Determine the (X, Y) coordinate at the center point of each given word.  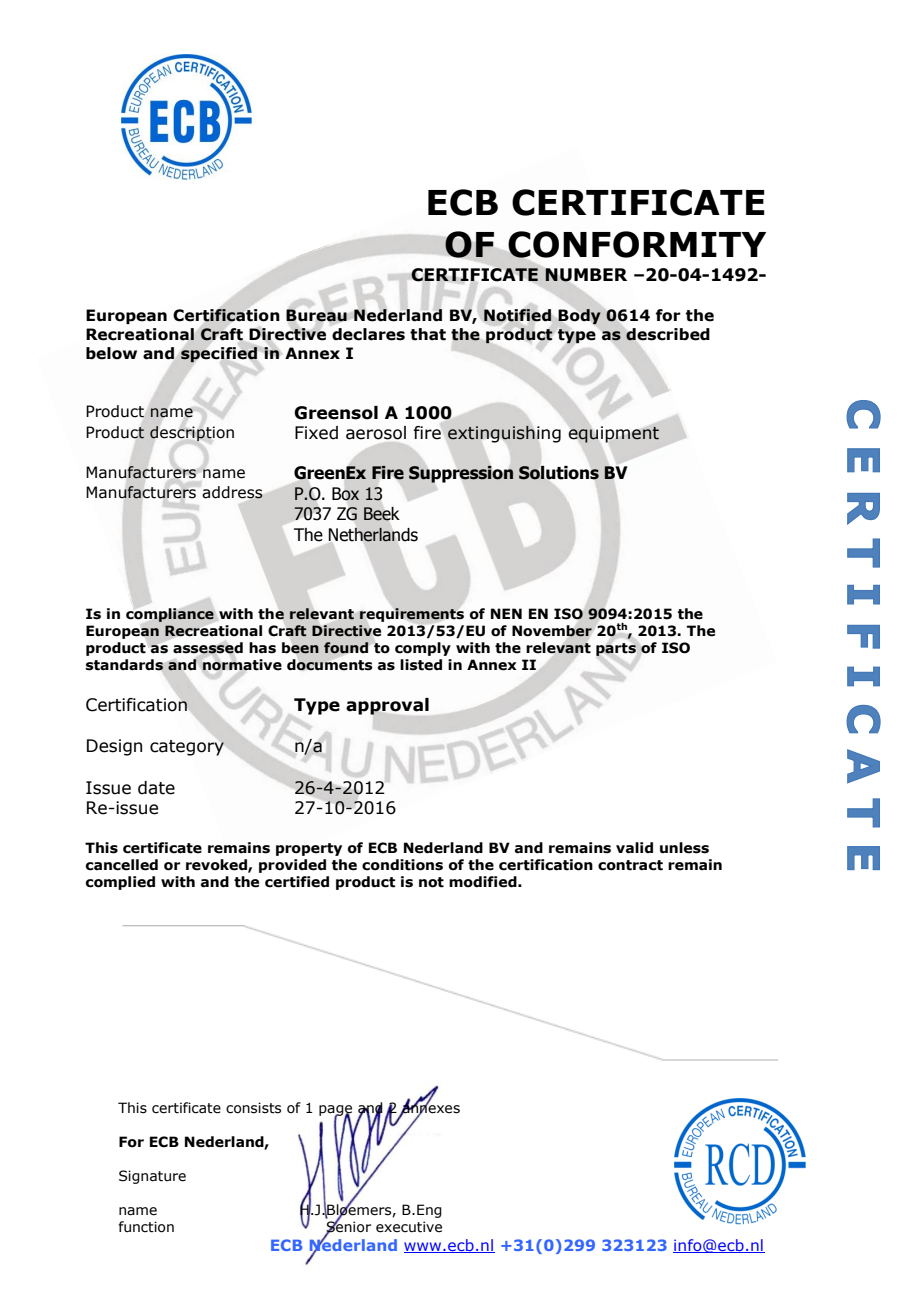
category (187, 748)
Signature (152, 1177)
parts (616, 649)
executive (409, 1227)
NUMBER (586, 275)
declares (368, 334)
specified (219, 355)
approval (387, 706)
